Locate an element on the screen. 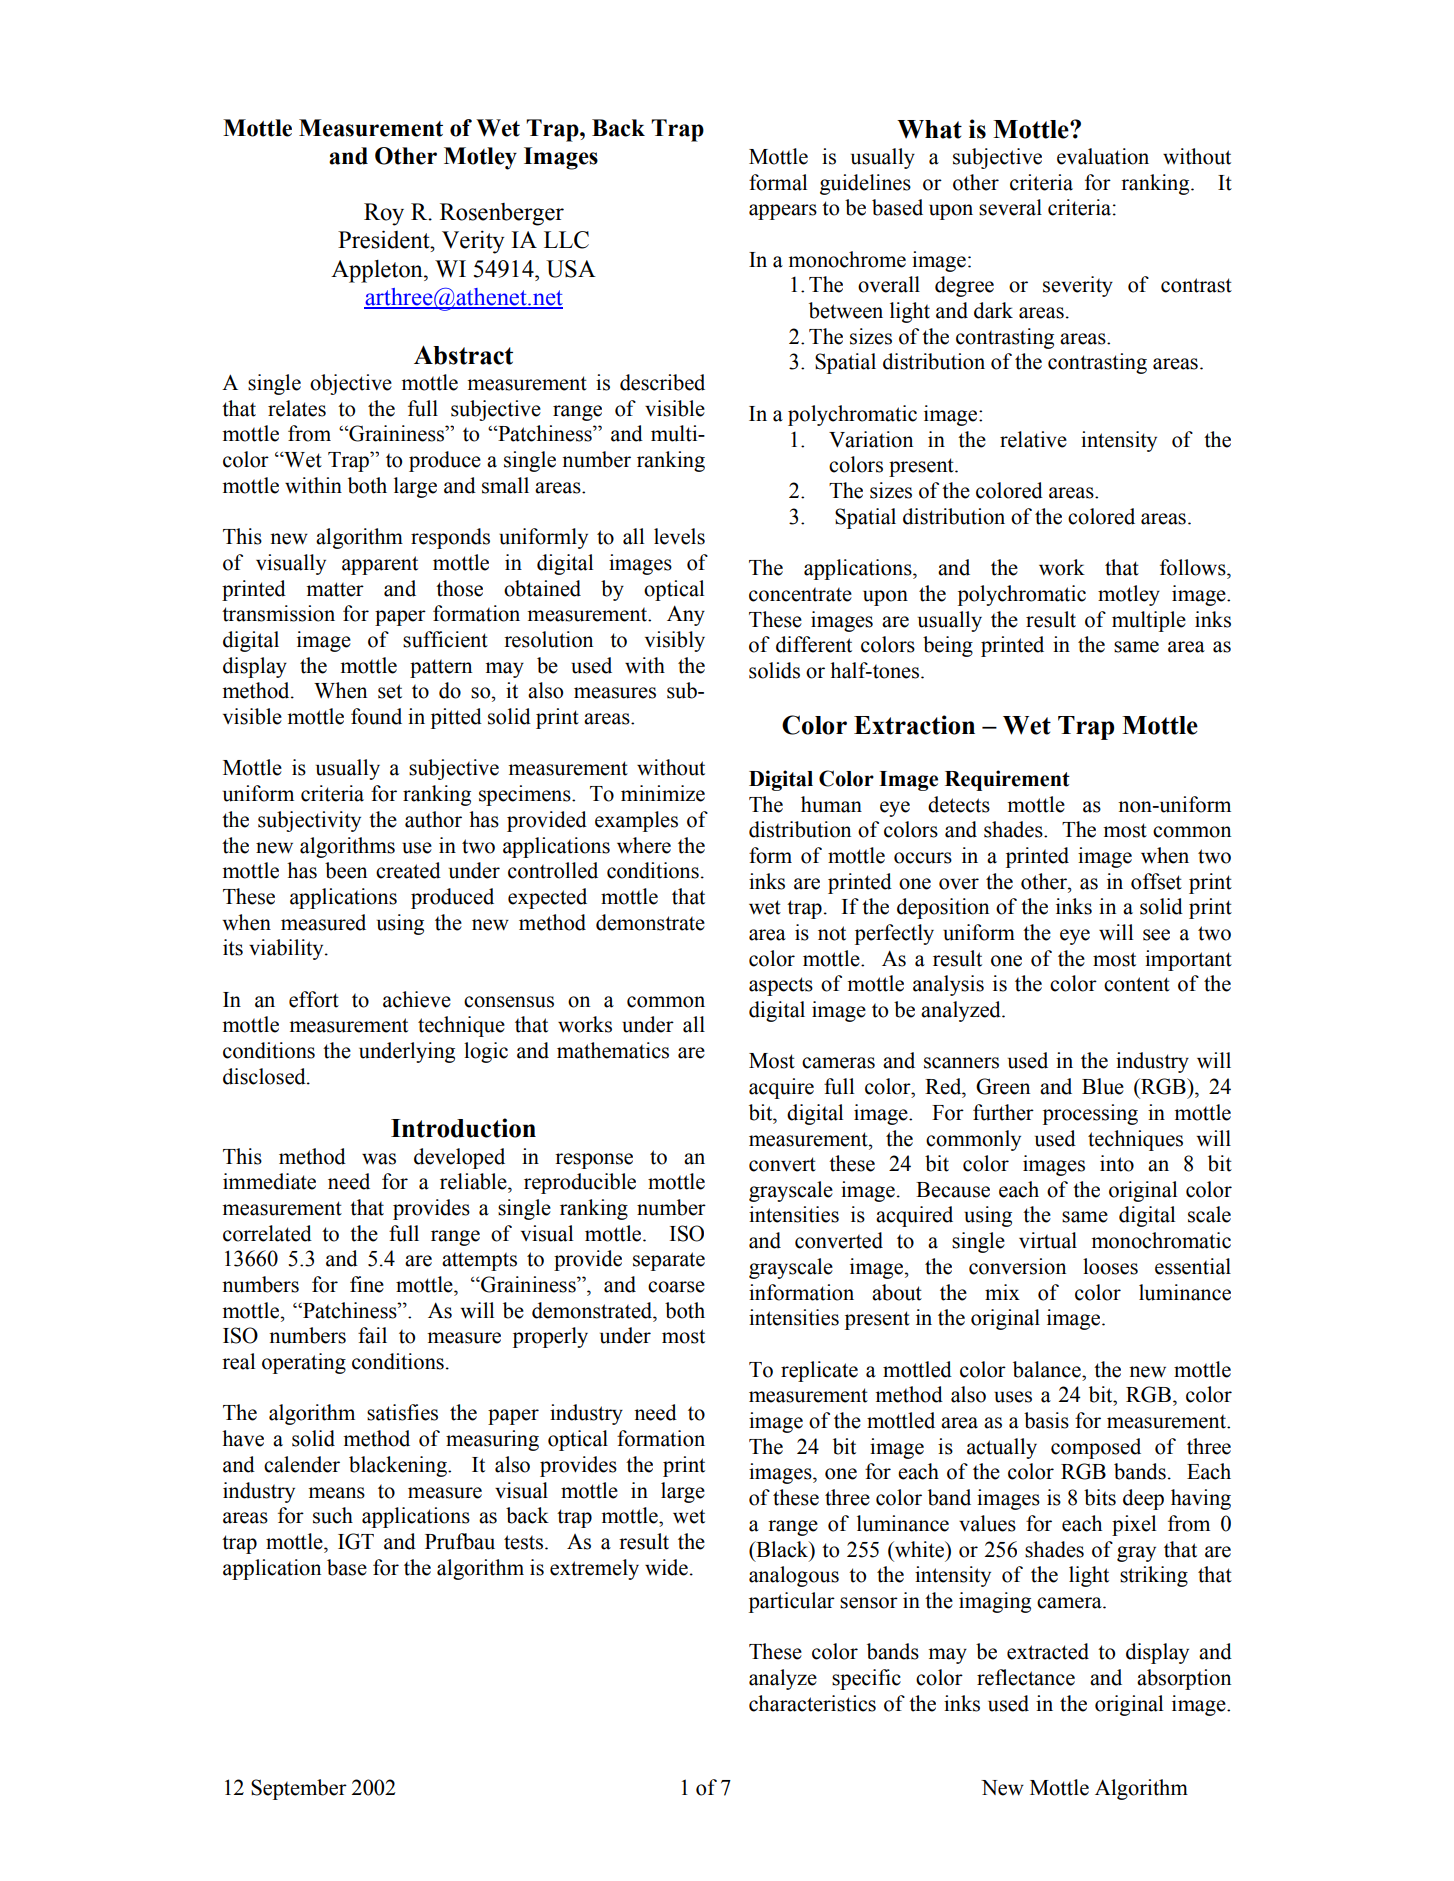 The image size is (1454, 1881). levels is located at coordinates (679, 536).
